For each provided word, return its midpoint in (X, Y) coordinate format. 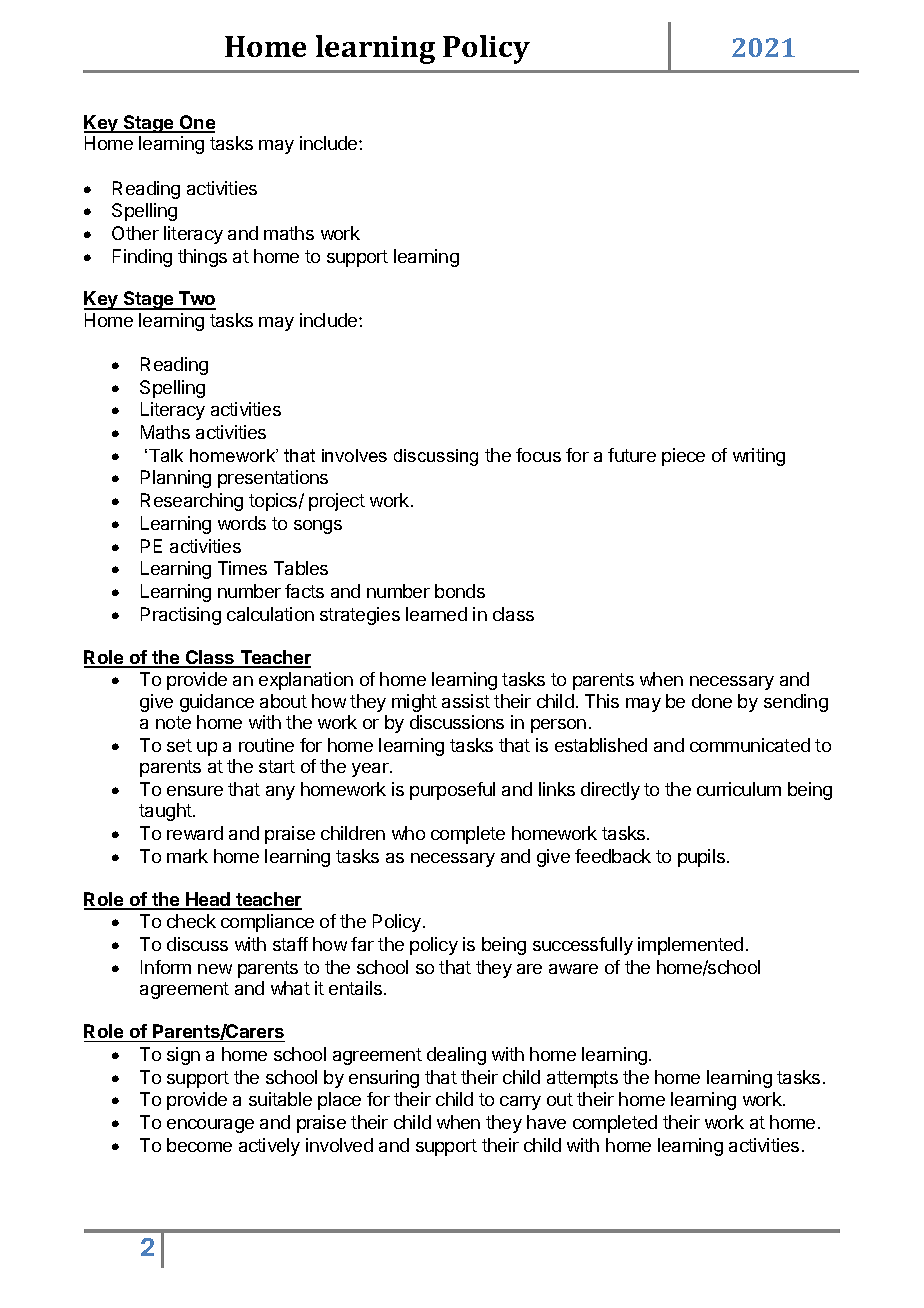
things (202, 258)
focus (538, 455)
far (362, 944)
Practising (181, 616)
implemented (690, 946)
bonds (460, 591)
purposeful (452, 791)
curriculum (739, 789)
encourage (210, 1126)
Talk (166, 455)
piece (683, 457)
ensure (195, 791)
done (712, 701)
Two (196, 300)
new (215, 969)
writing (759, 457)
